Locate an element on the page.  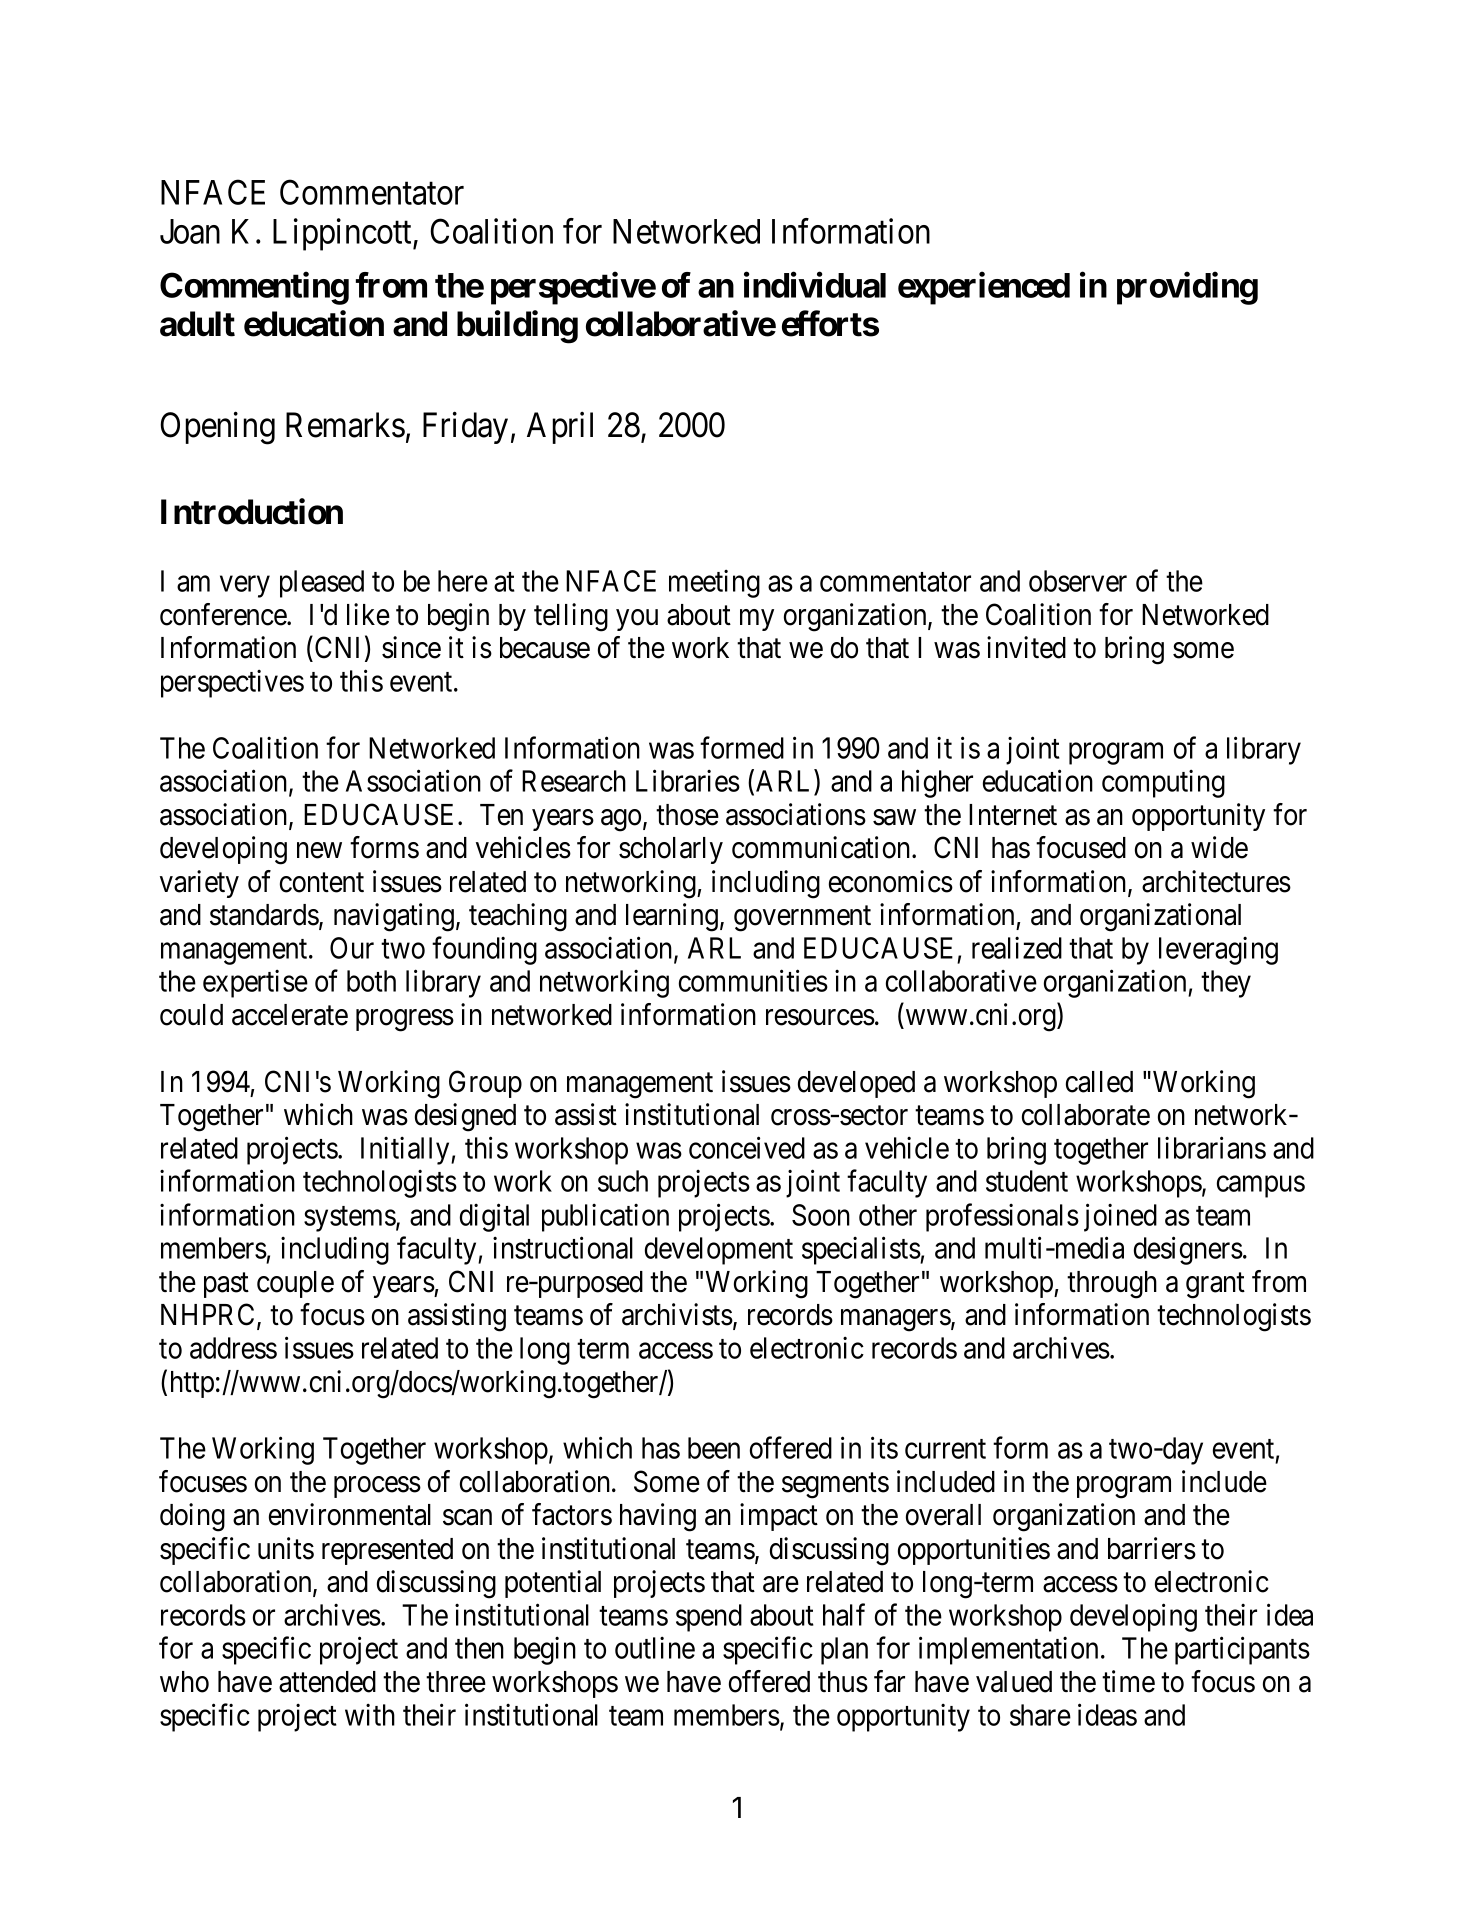
outline is located at coordinates (655, 1648).
